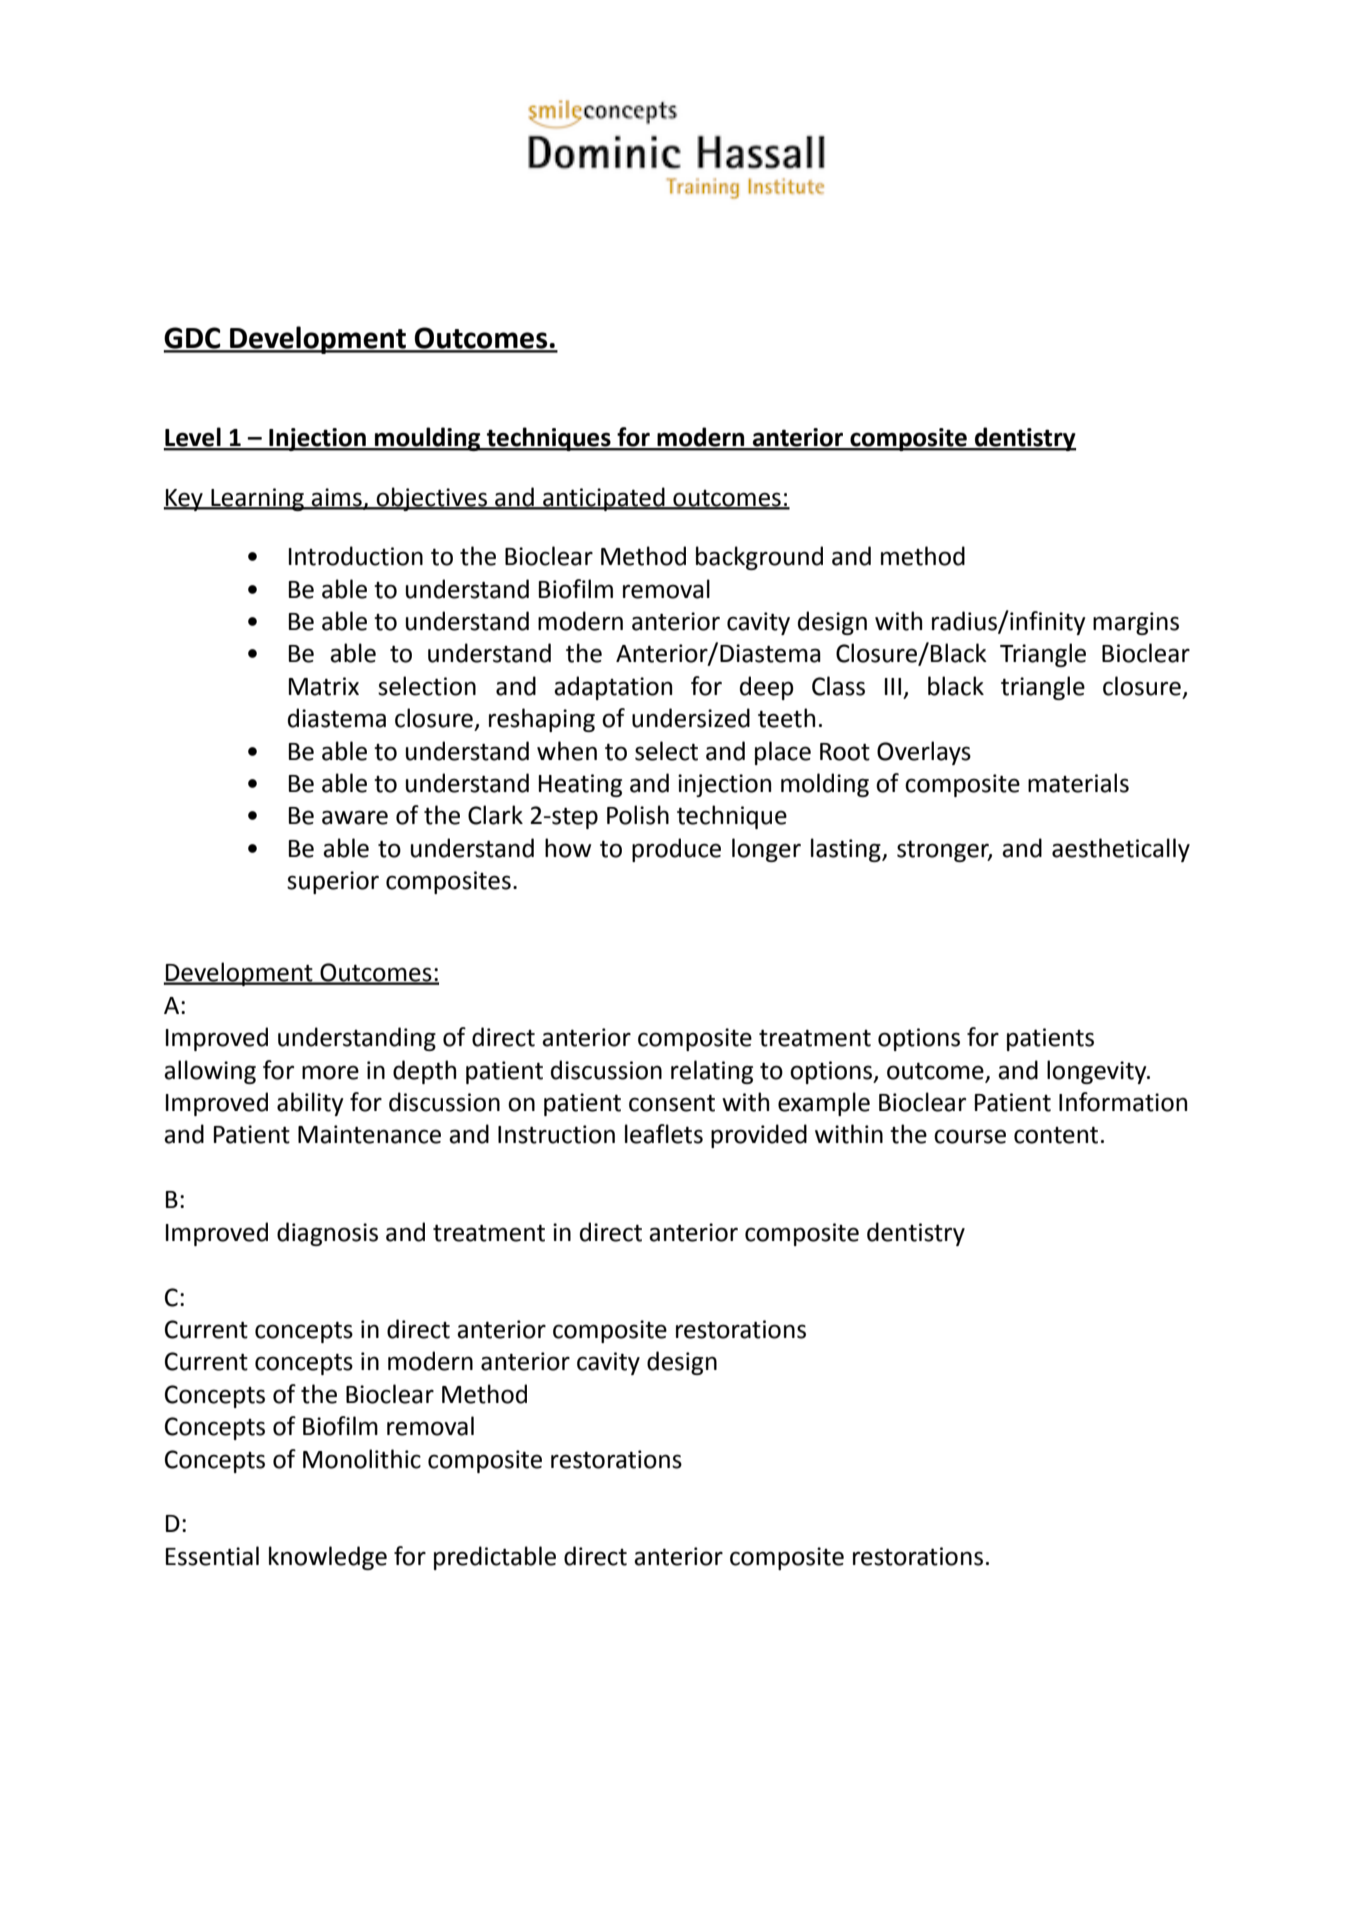  I want to click on Learning, so click(257, 499).
